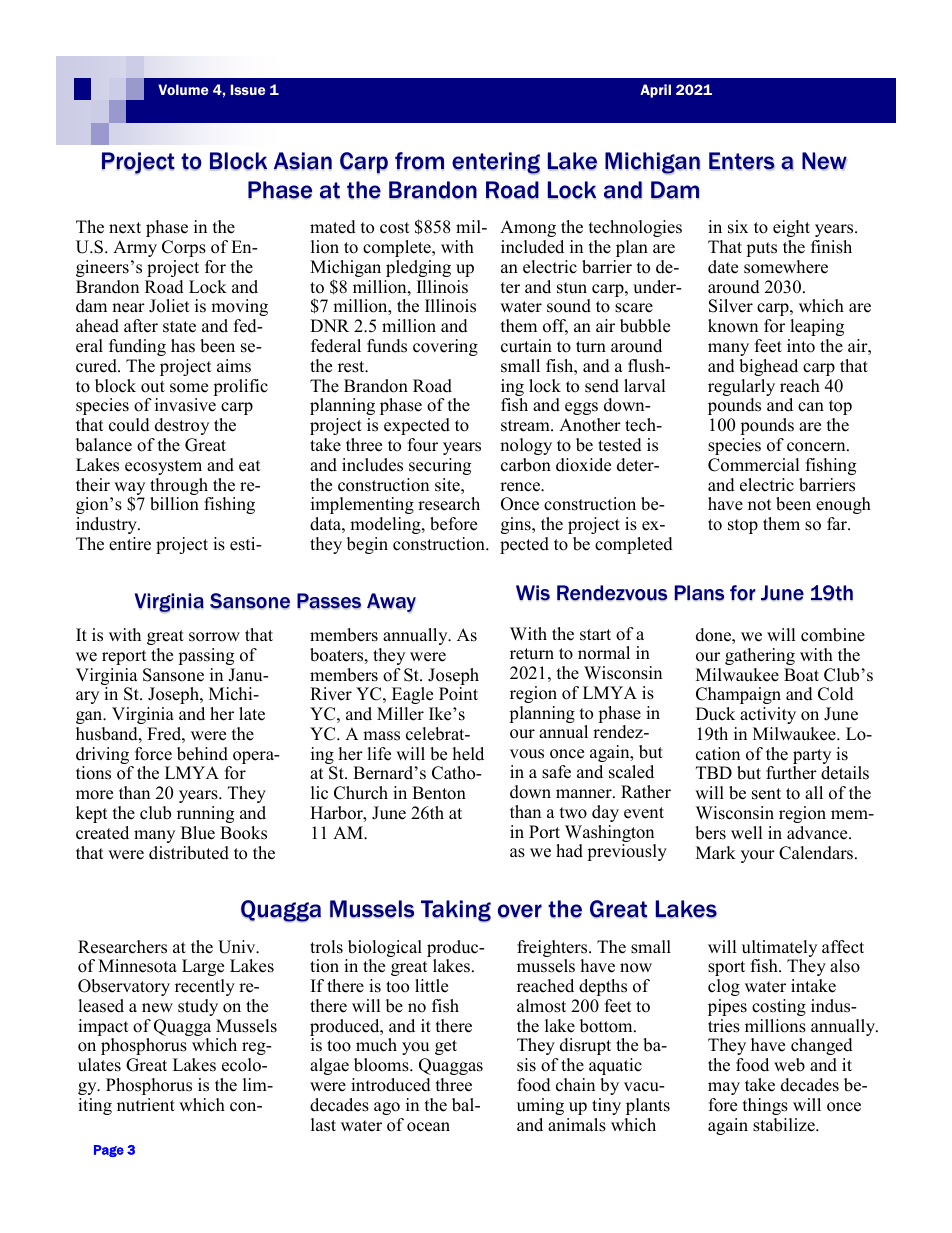 This screenshot has width=952, height=1233. Describe the element at coordinates (153, 387) in the screenshot. I see `out` at that location.
